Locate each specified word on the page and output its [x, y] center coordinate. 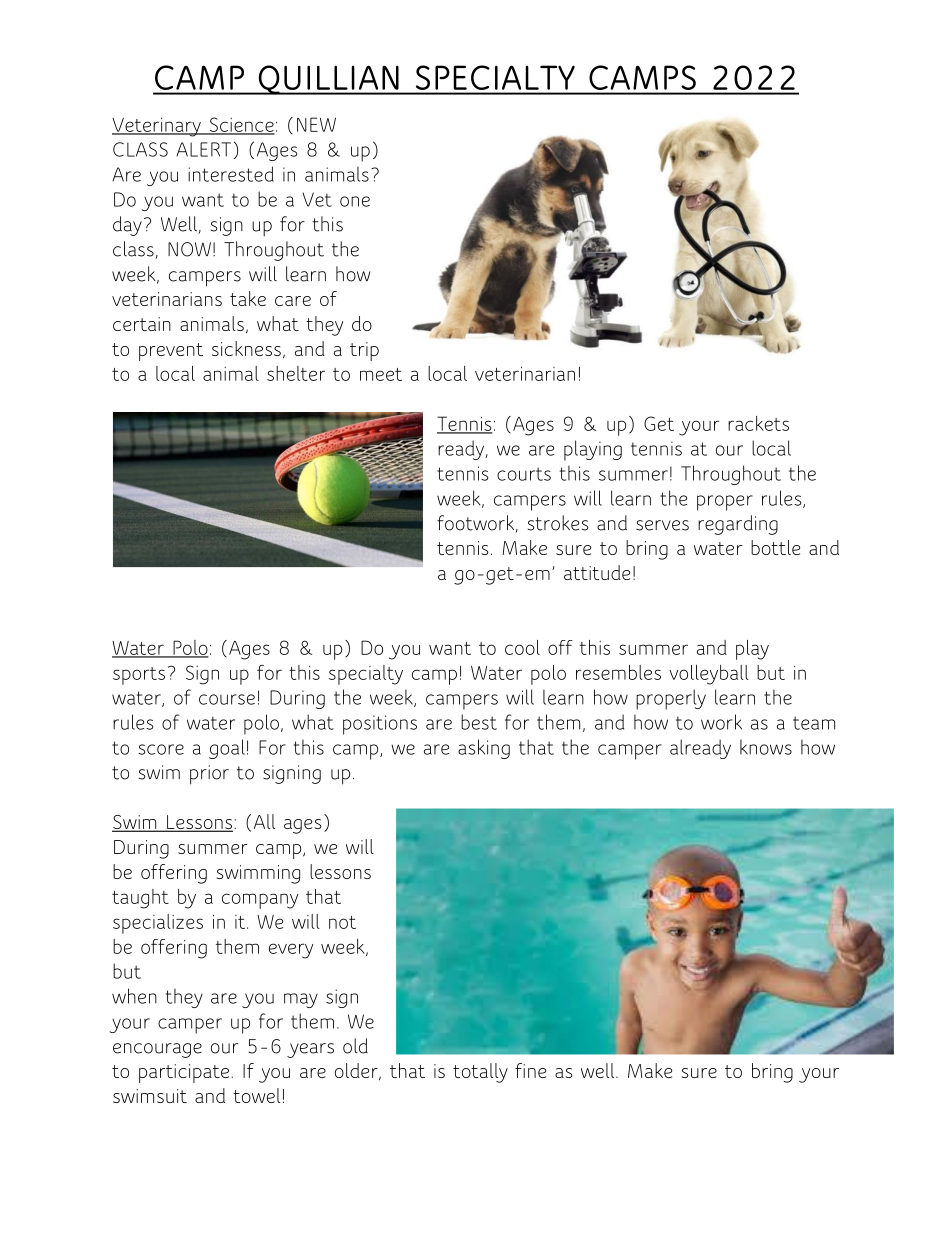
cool [522, 647]
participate [184, 1073]
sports [139, 676]
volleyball [709, 675]
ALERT [203, 149]
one [355, 201]
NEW [316, 124]
